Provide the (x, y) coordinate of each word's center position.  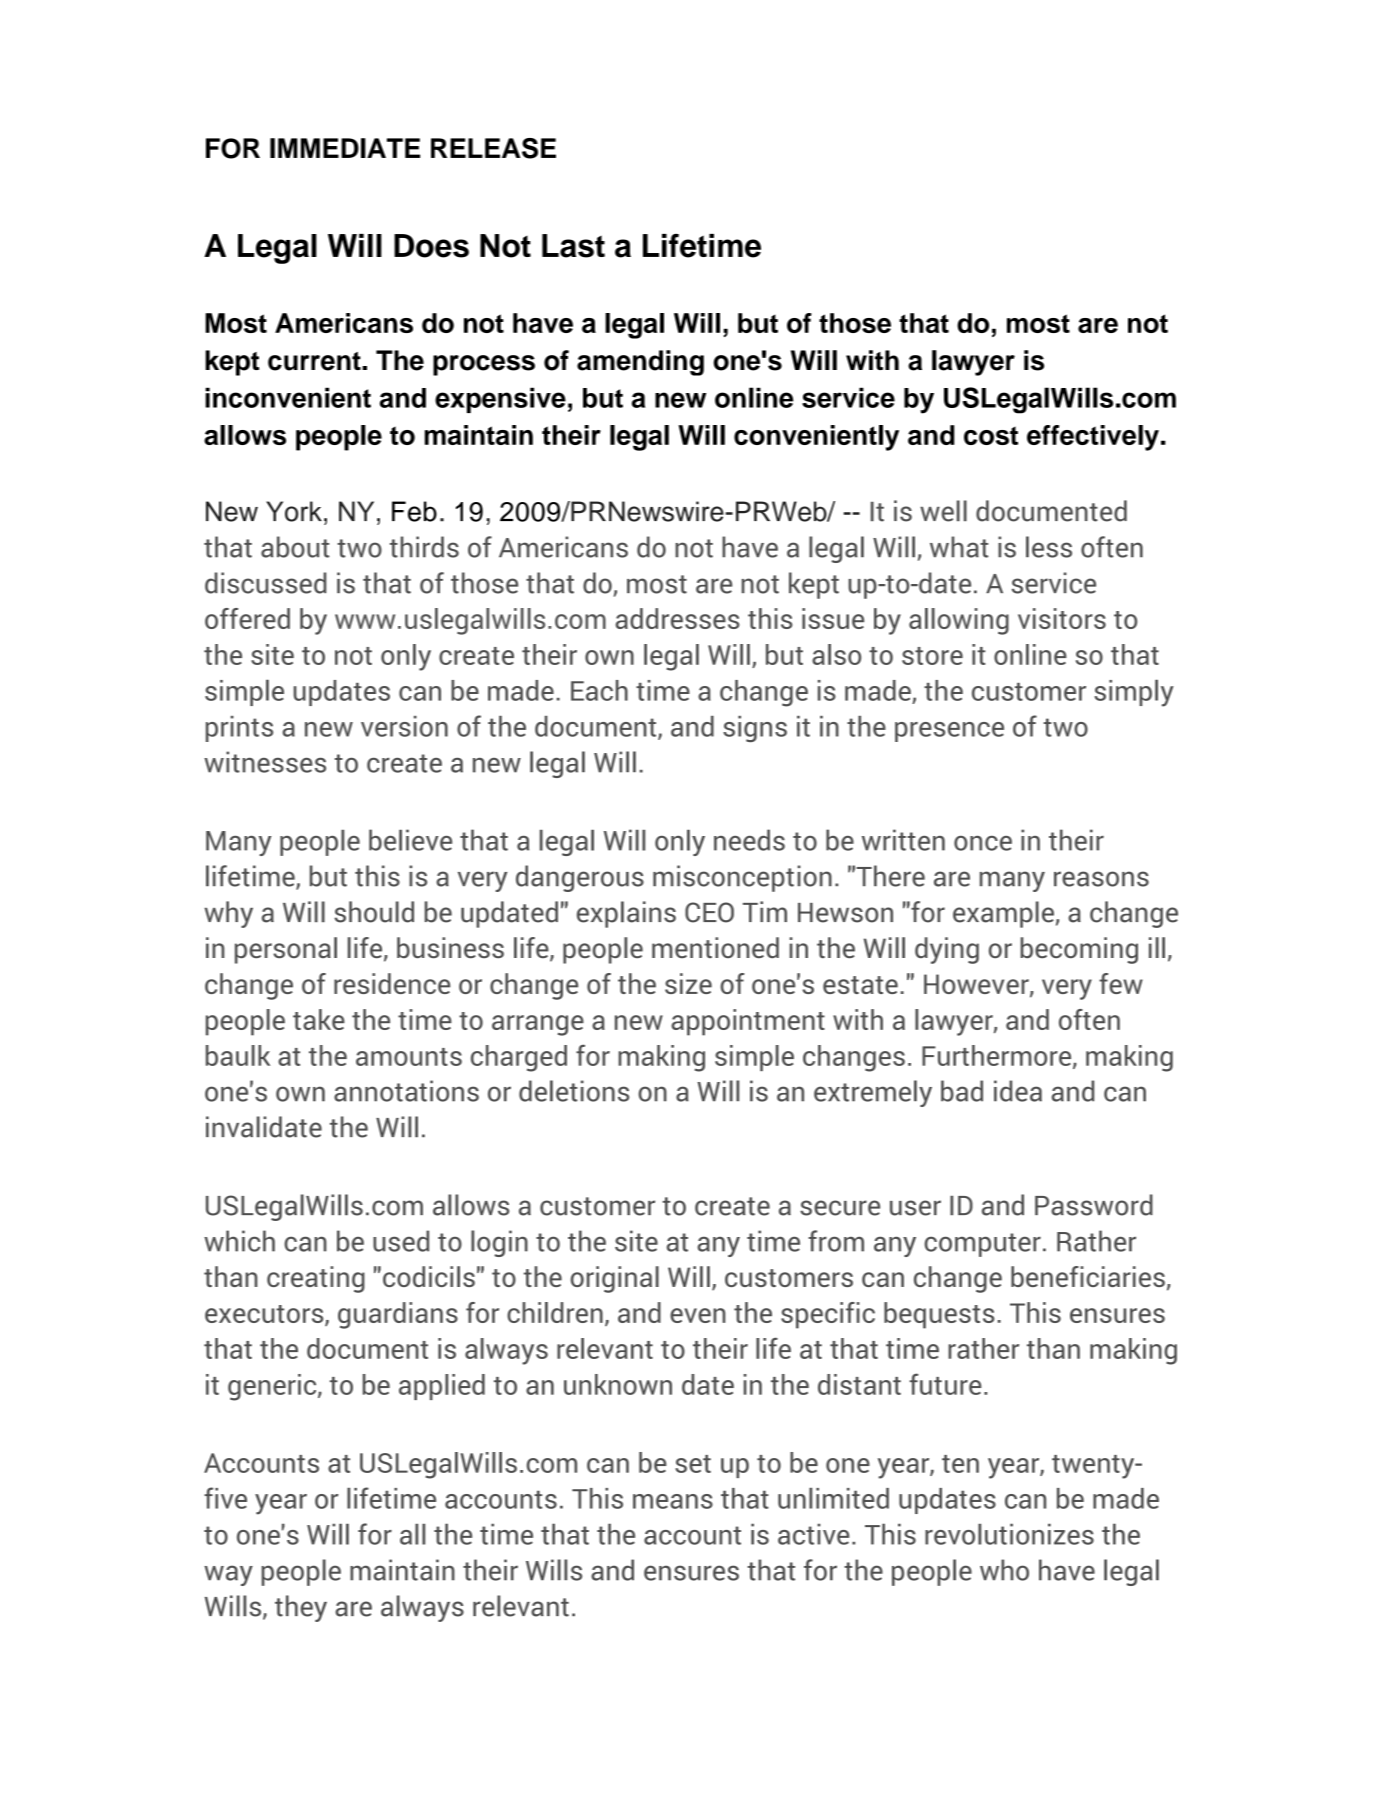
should (374, 912)
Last (573, 246)
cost (991, 435)
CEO (709, 912)
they (301, 1608)
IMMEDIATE (345, 148)
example (1003, 914)
